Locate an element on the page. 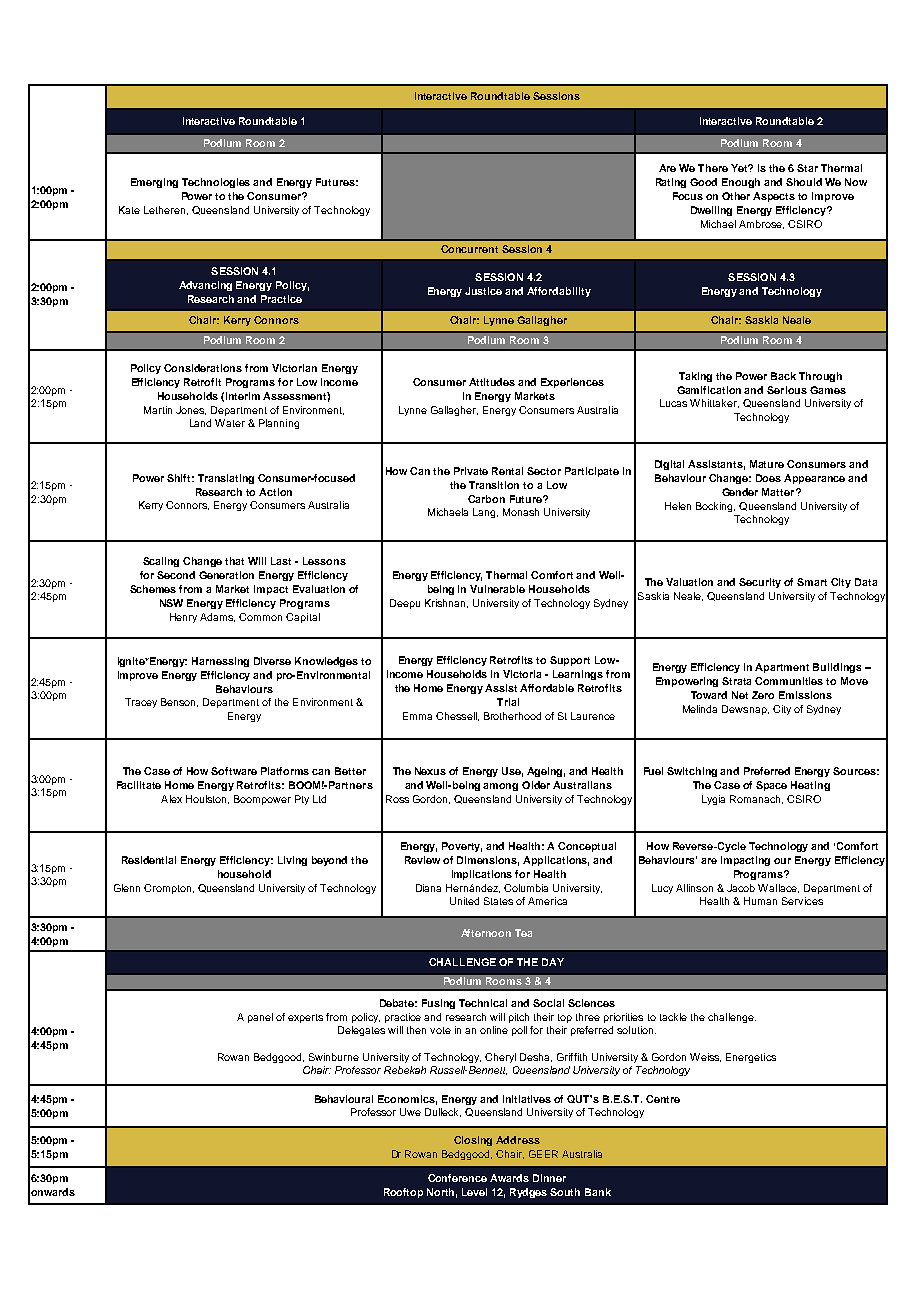 The width and height of the document is (924, 1308). Harnessing is located at coordinates (220, 662).
